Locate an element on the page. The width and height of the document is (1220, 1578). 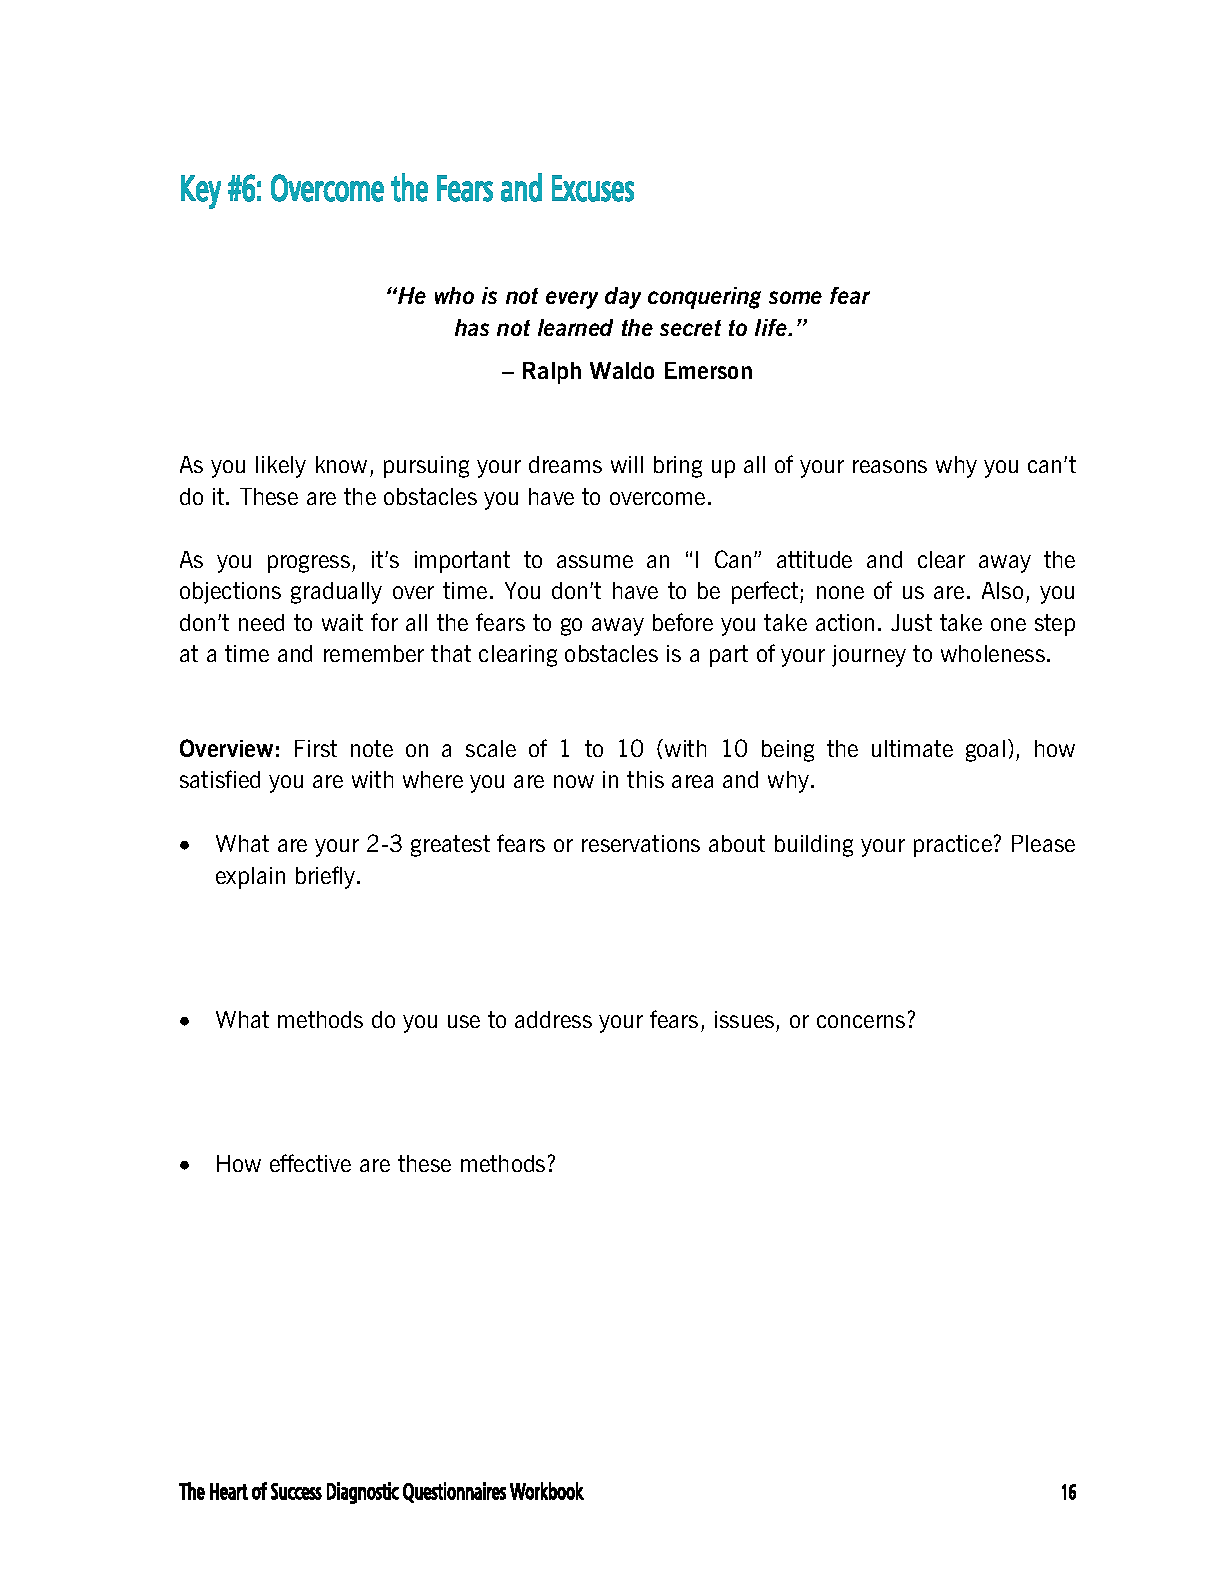
effective is located at coordinates (310, 1163).
